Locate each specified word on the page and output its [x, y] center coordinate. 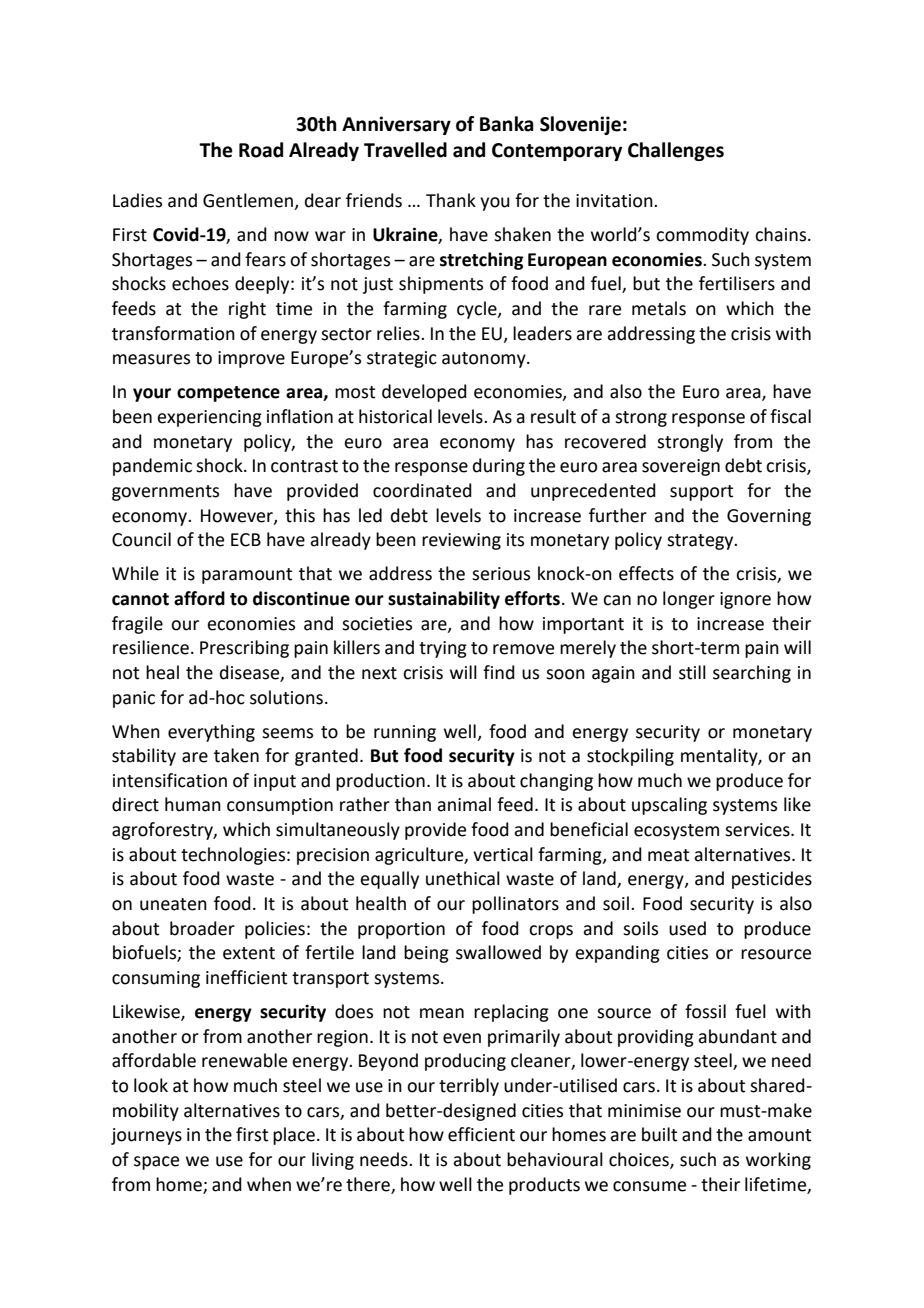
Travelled [405, 150]
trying [443, 649]
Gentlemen [249, 201]
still [692, 672]
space [156, 1163]
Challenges [676, 151]
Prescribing [244, 649]
